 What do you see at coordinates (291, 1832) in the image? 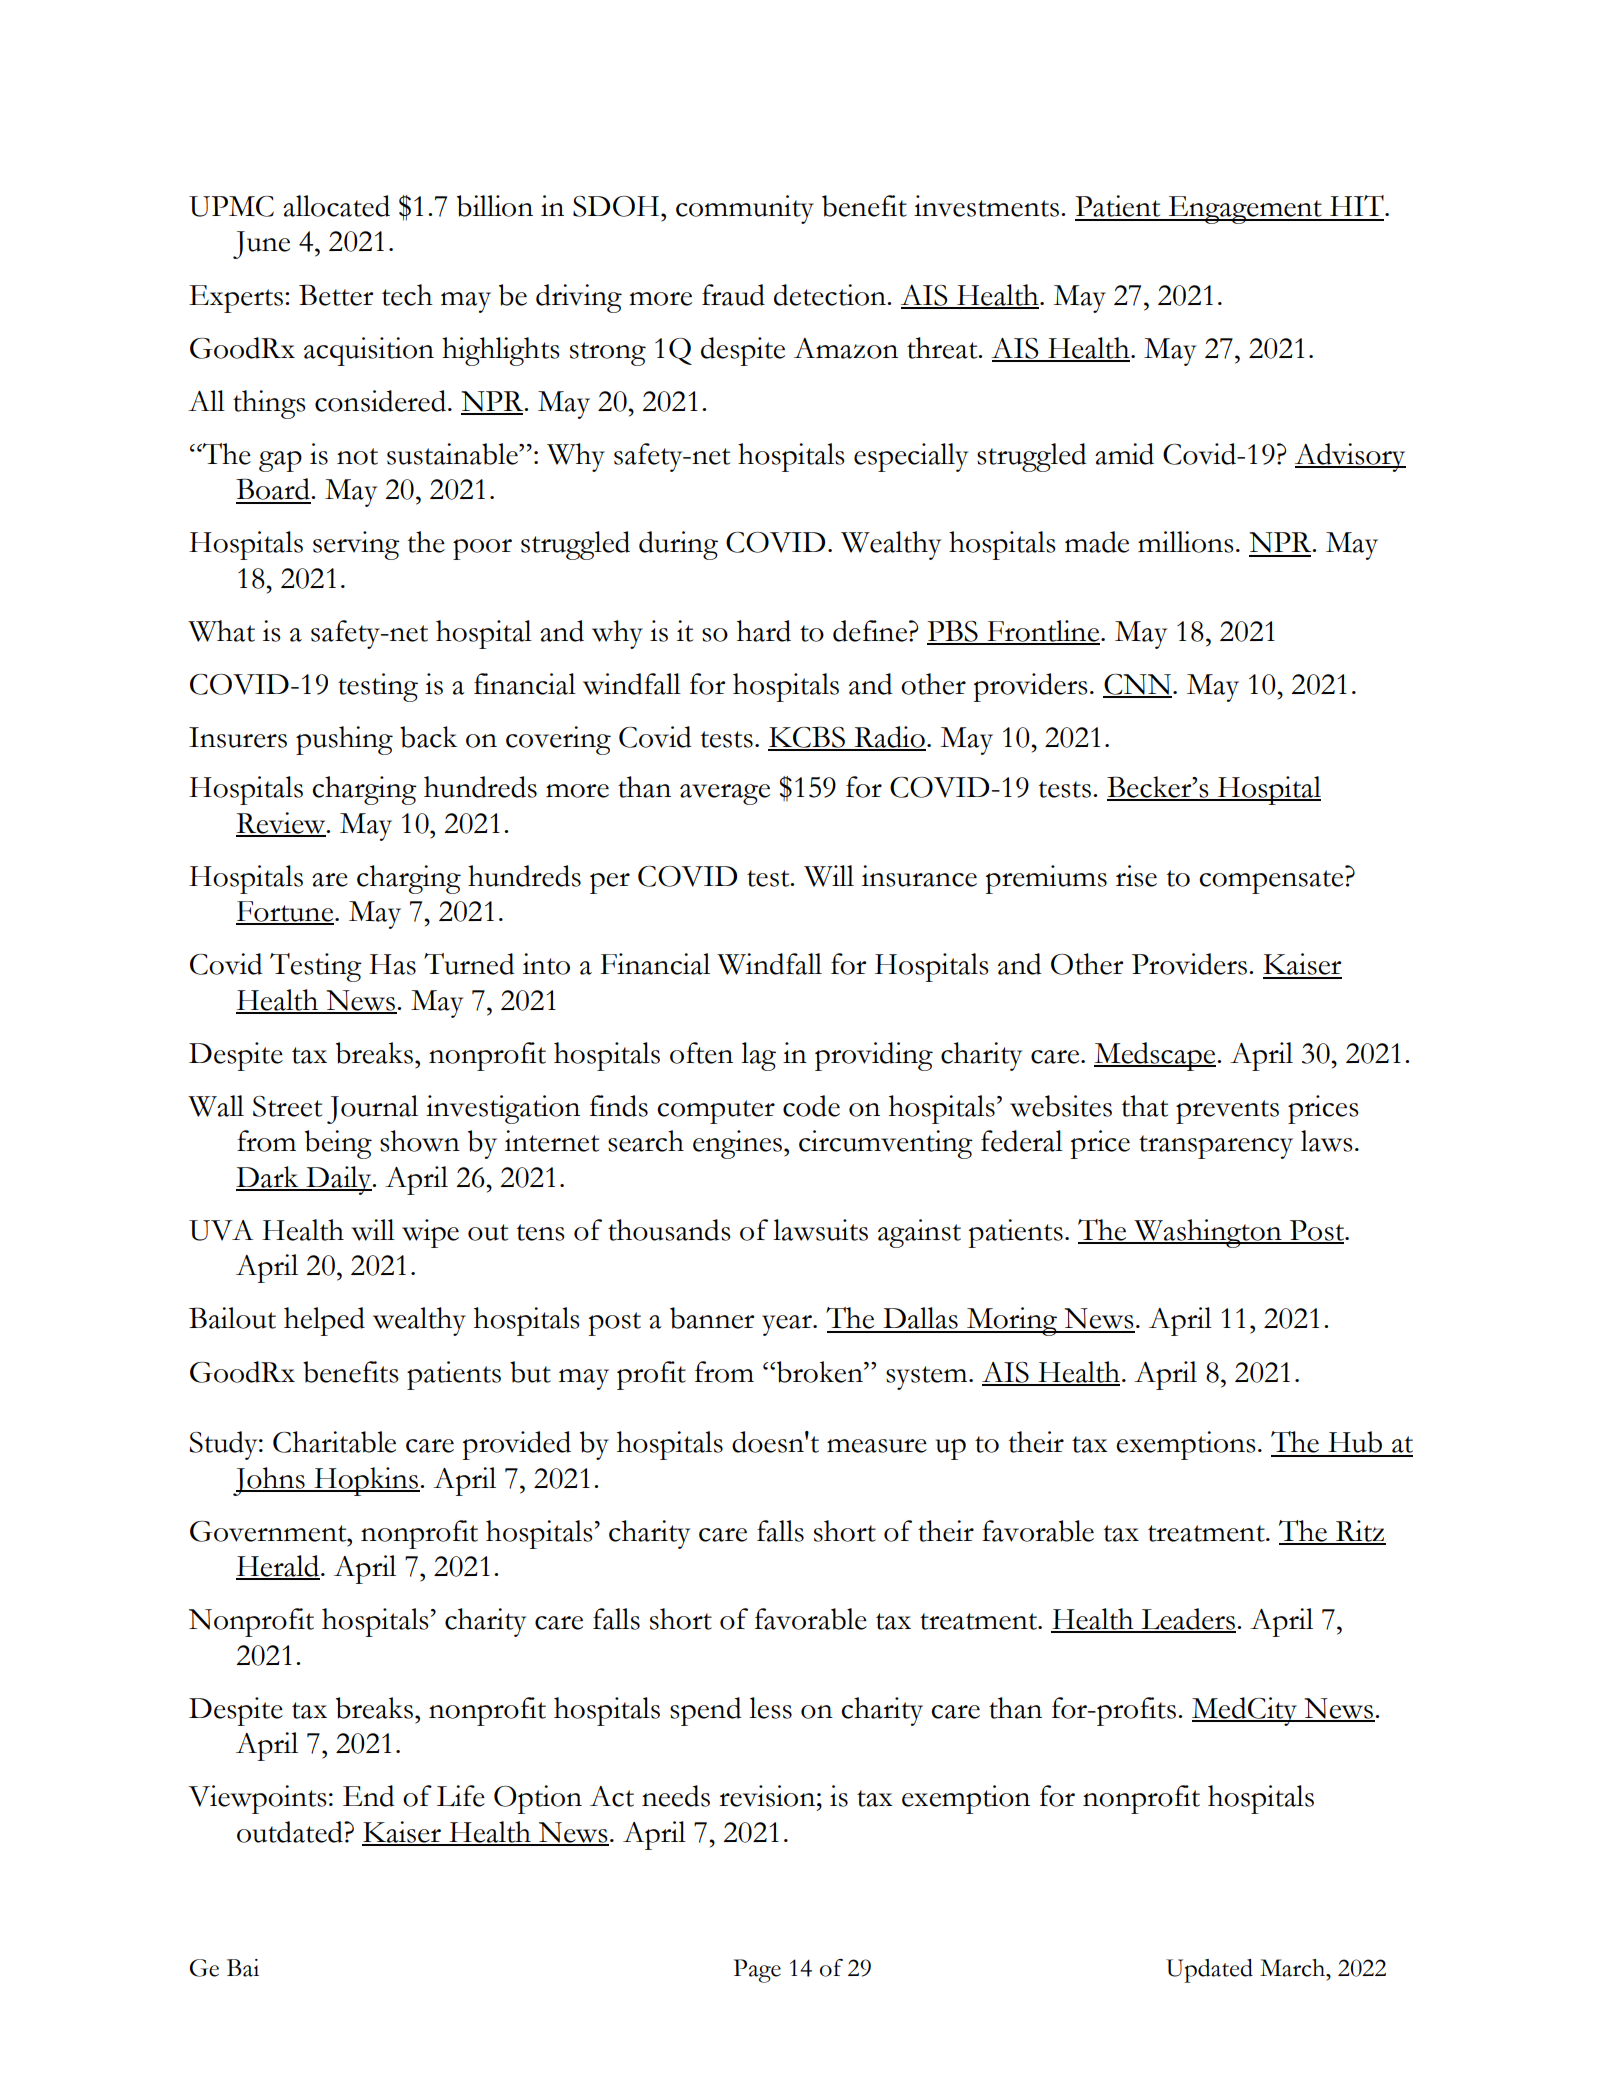
I see `outdated` at bounding box center [291, 1832].
